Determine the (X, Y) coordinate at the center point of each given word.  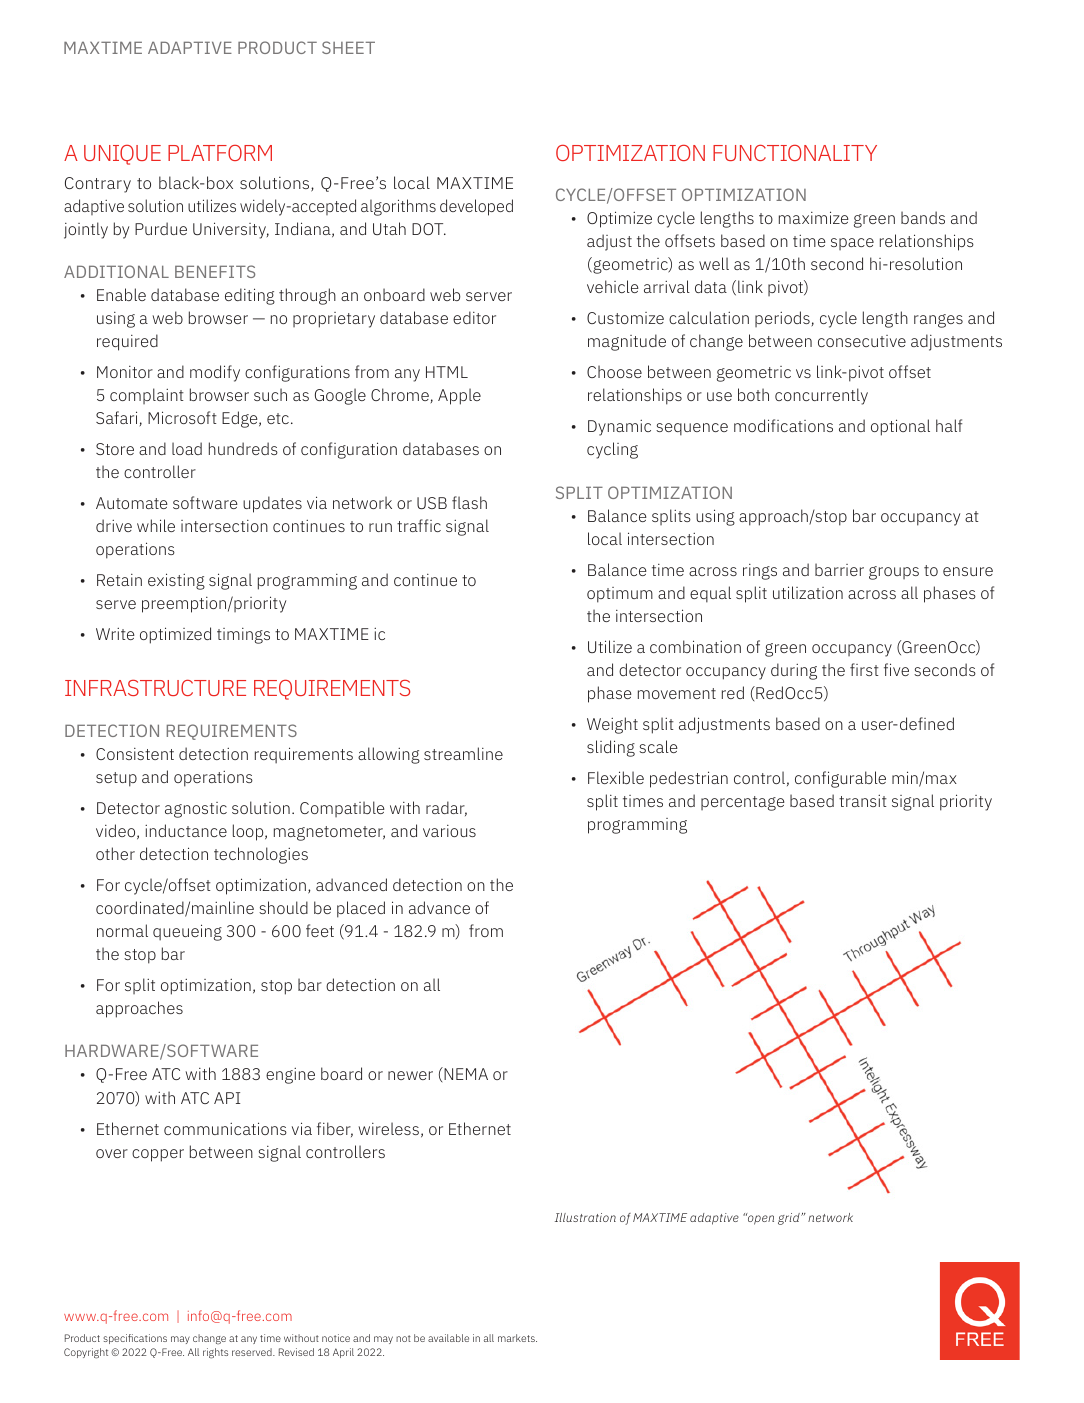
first (864, 669)
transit (863, 801)
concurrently (821, 396)
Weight (612, 725)
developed (476, 207)
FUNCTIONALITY (795, 153)
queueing (187, 932)
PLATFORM (220, 153)
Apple (459, 396)
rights (215, 1353)
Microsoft (182, 417)
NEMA (465, 1073)
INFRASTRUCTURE (155, 688)
